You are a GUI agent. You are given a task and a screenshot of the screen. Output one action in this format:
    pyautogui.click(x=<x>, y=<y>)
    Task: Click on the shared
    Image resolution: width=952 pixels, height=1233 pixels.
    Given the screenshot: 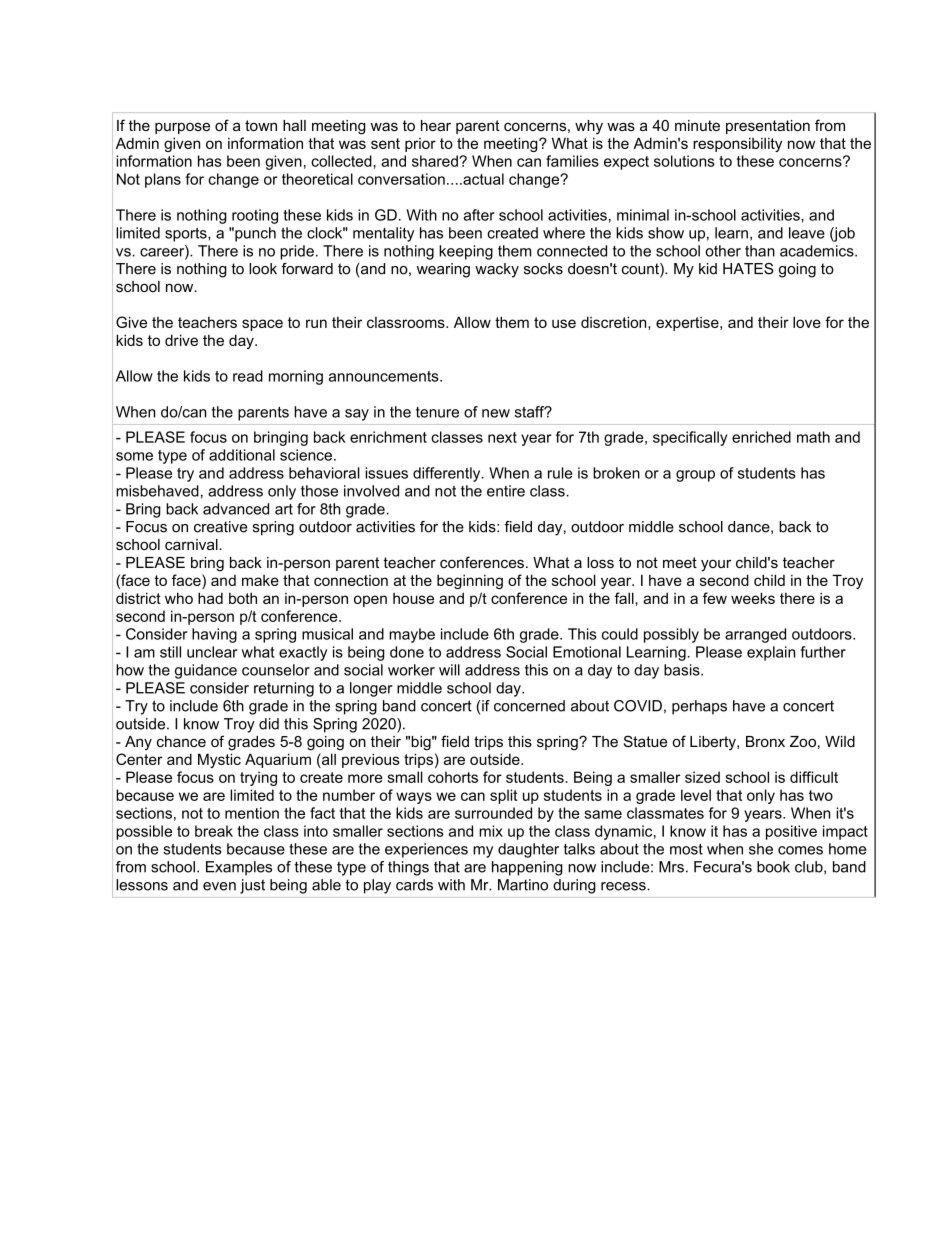 What is the action you would take?
    pyautogui.click(x=436, y=161)
